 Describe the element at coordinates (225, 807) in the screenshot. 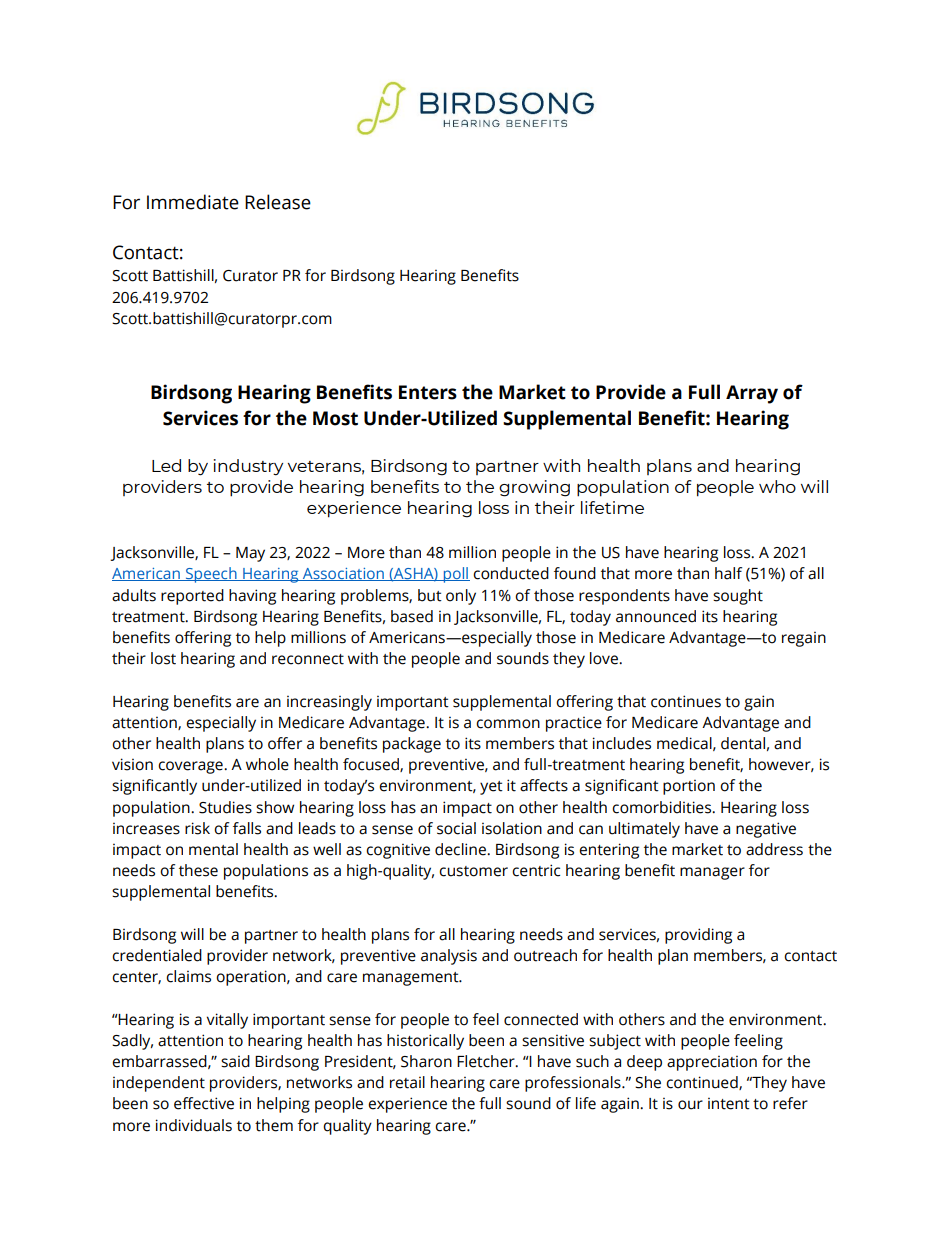

I see `Studies` at that location.
